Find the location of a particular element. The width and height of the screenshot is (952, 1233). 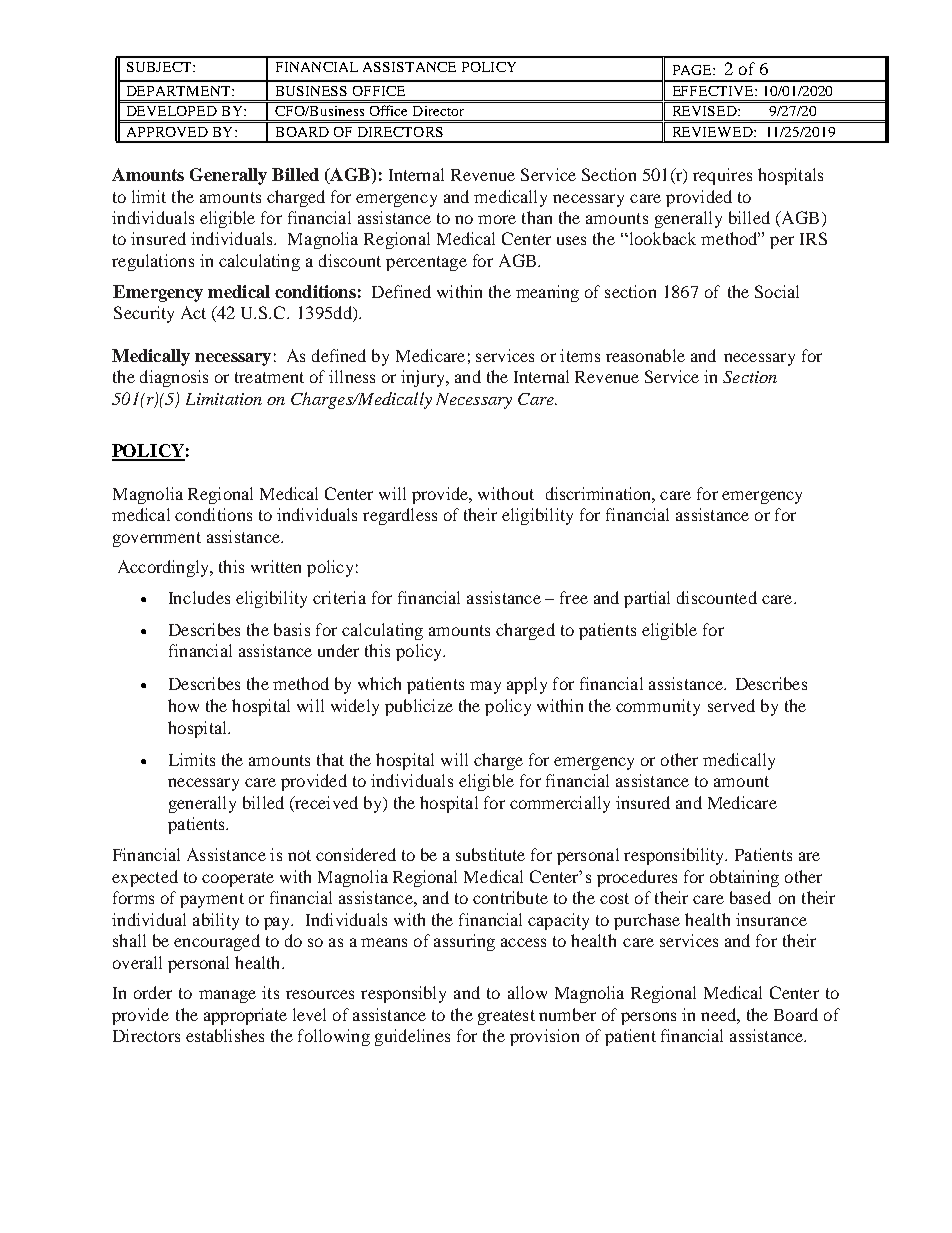

persons is located at coordinates (648, 1018).
